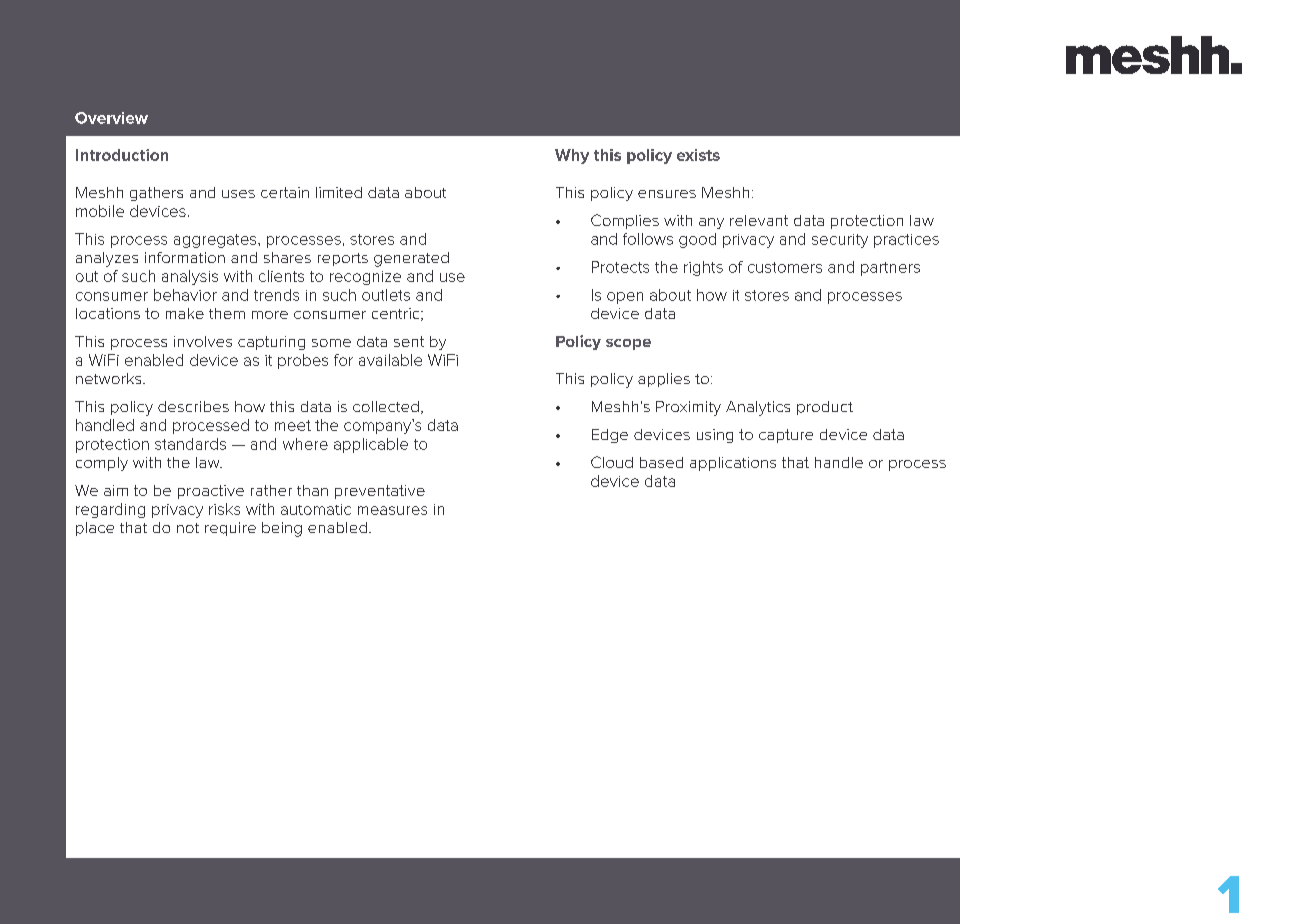  I want to click on Why, so click(572, 156).
